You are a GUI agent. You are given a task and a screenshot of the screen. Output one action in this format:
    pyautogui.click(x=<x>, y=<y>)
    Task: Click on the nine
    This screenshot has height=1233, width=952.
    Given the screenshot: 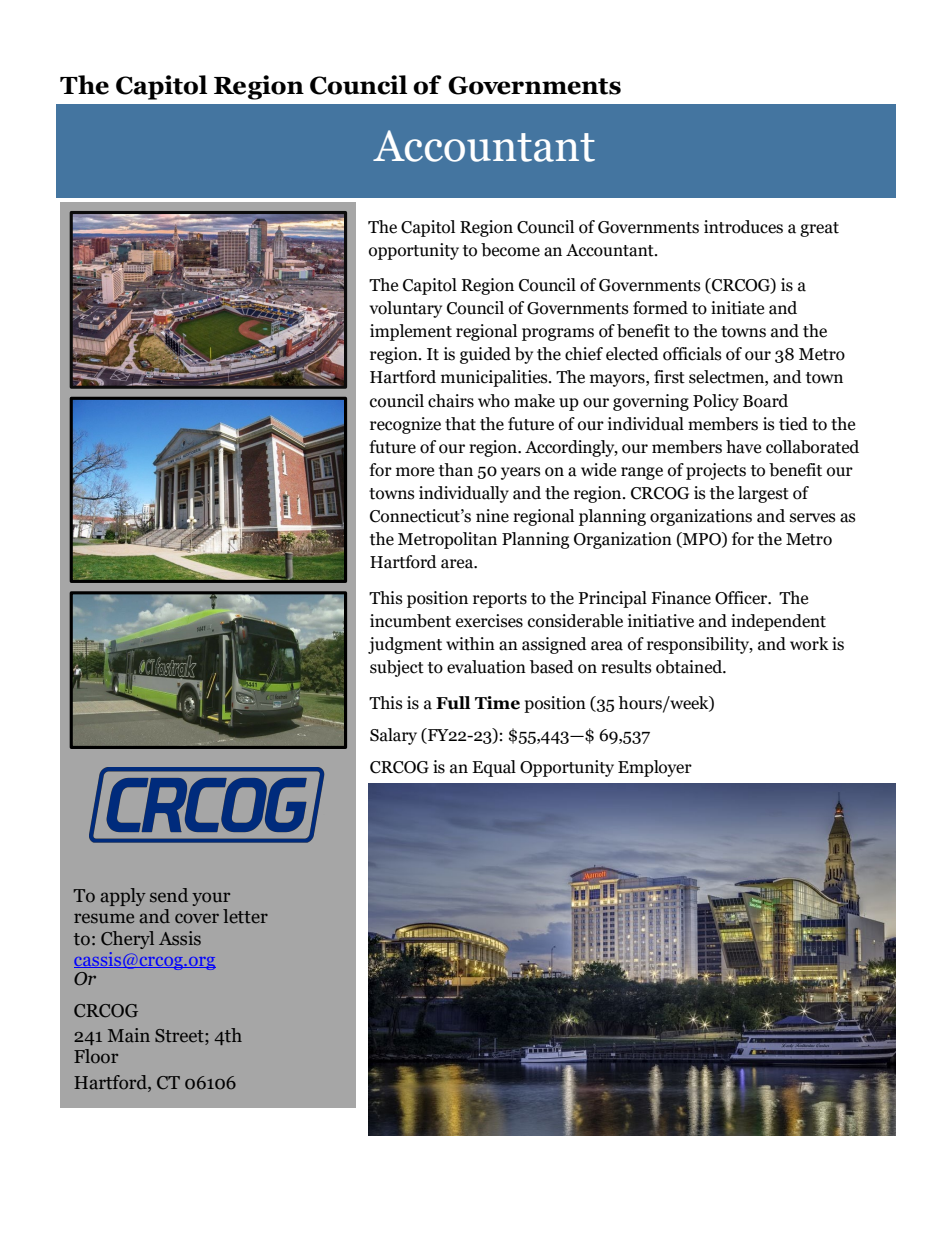 What is the action you would take?
    pyautogui.click(x=492, y=516)
